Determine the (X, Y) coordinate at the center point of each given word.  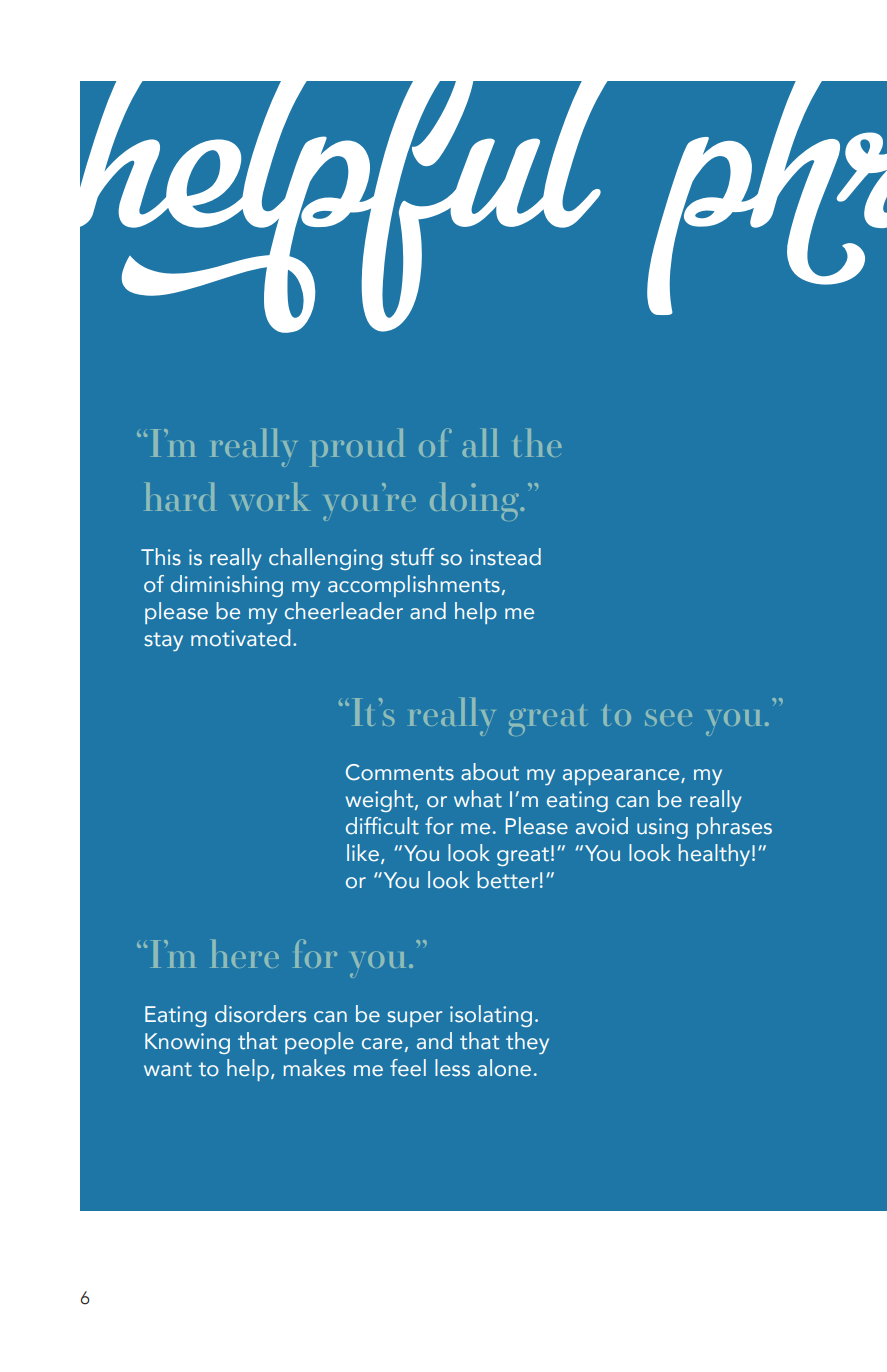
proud (358, 448)
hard (180, 497)
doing (475, 502)
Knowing (187, 1043)
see (668, 717)
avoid (602, 826)
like (363, 853)
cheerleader (344, 611)
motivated (240, 638)
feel (408, 1068)
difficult (382, 826)
